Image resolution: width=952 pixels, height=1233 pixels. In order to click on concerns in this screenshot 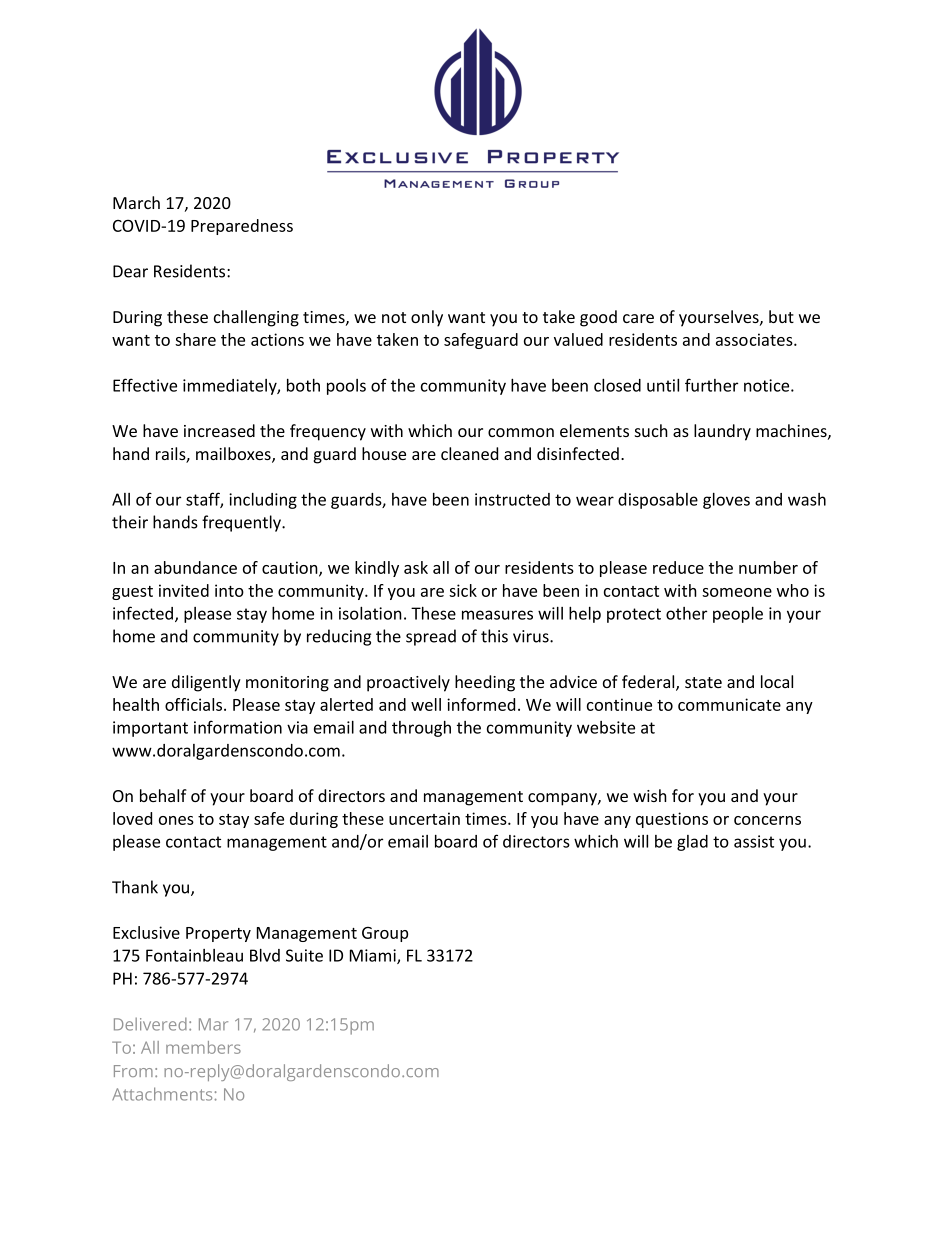, I will do `click(767, 820)`.
